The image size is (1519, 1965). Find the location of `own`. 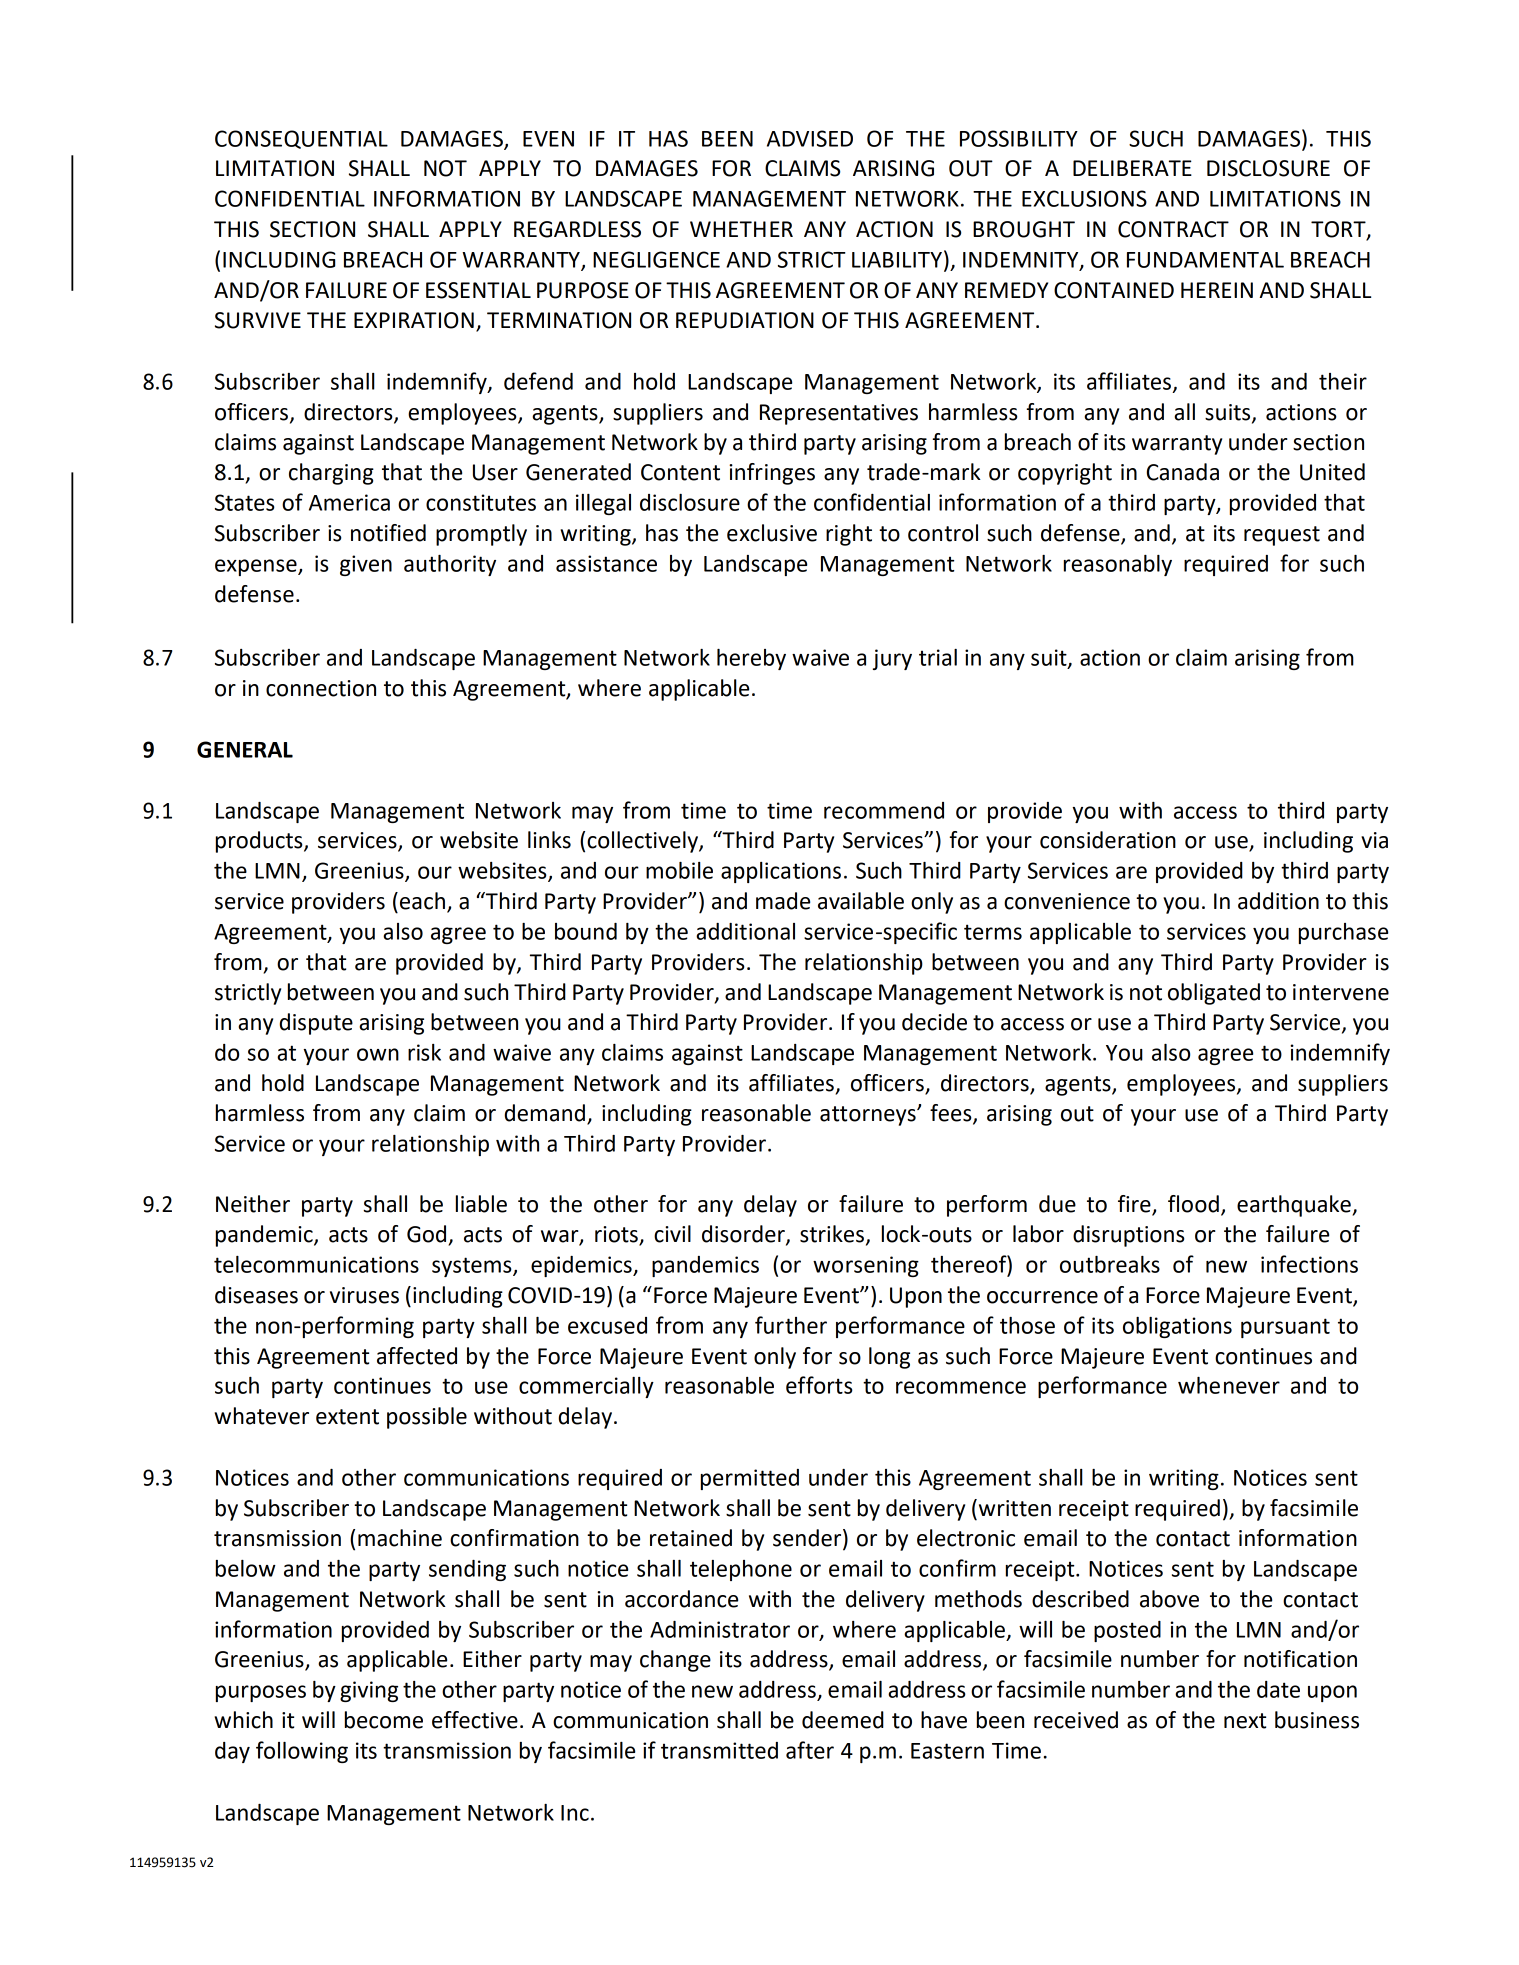

own is located at coordinates (378, 1054).
